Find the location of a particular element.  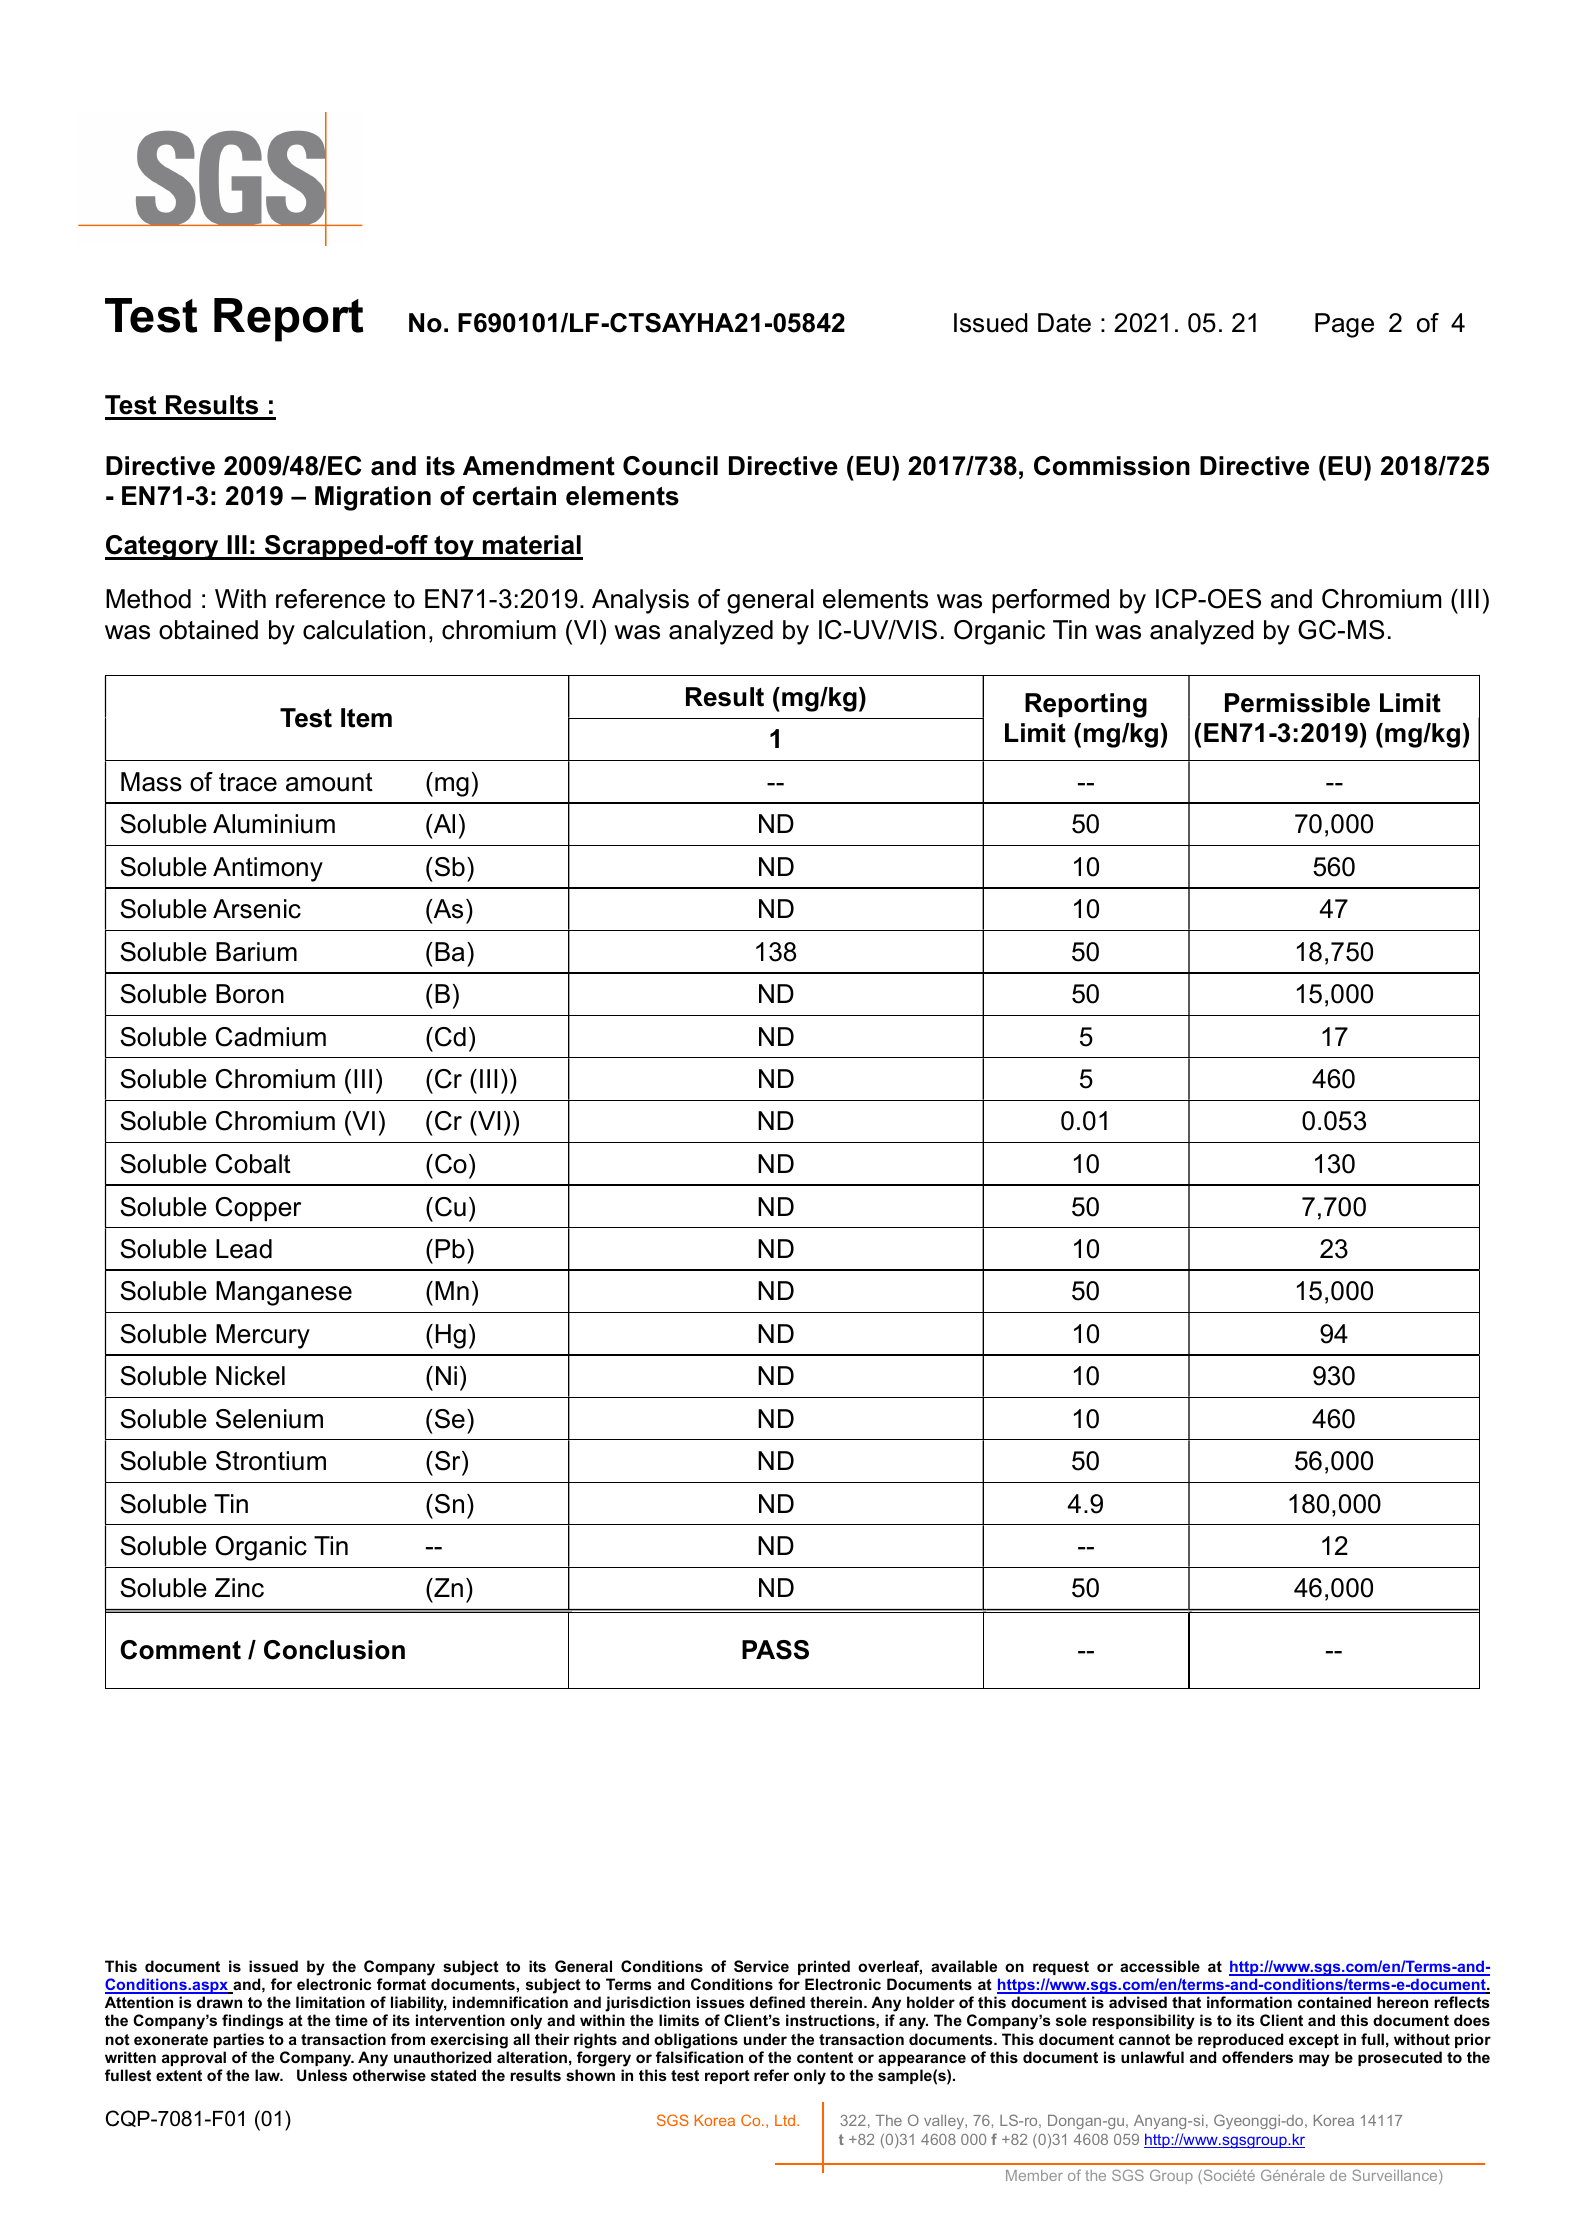

Unless is located at coordinates (322, 2075).
